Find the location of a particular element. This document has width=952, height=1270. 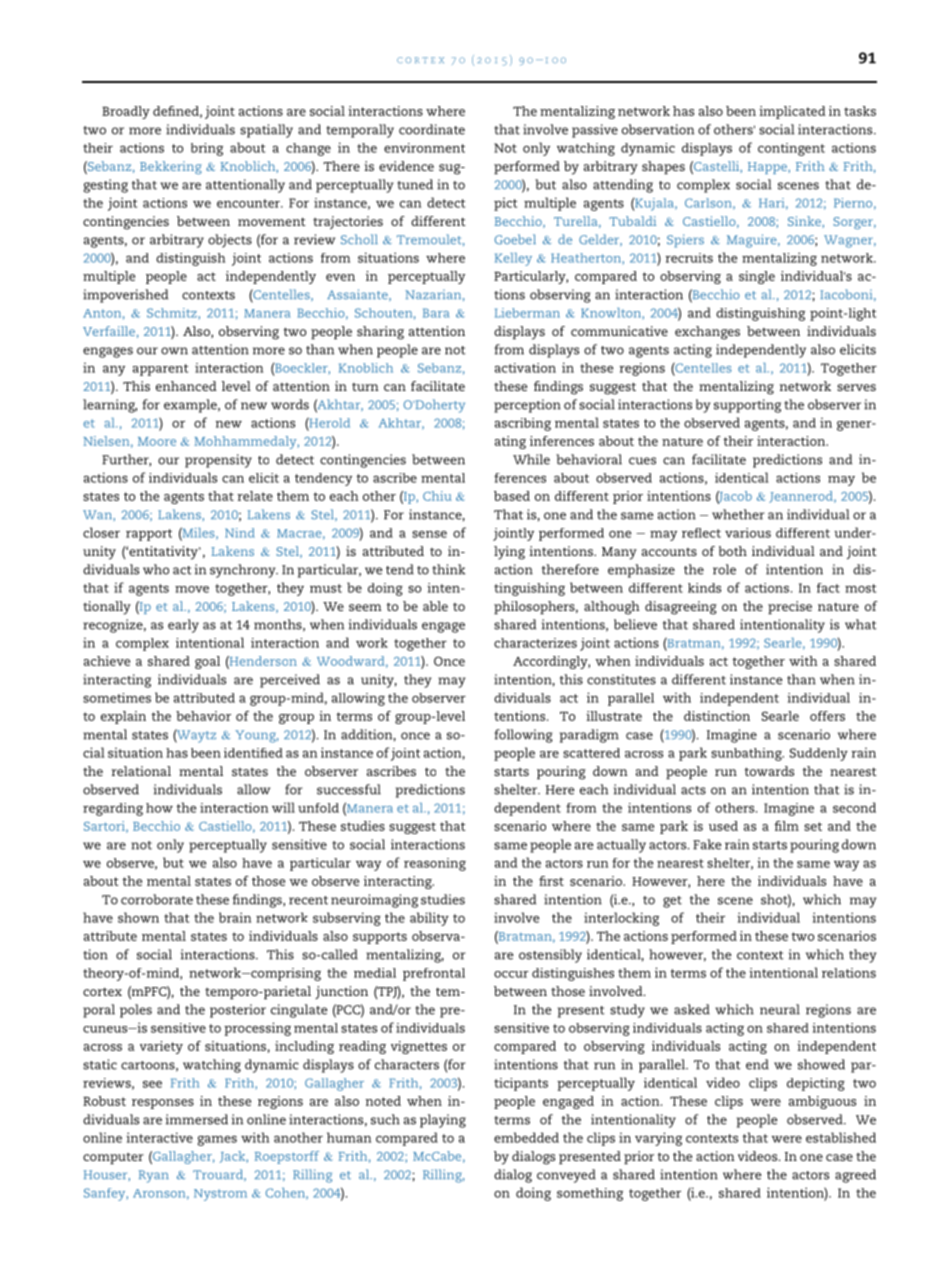

coordinate is located at coordinates (432, 129).
